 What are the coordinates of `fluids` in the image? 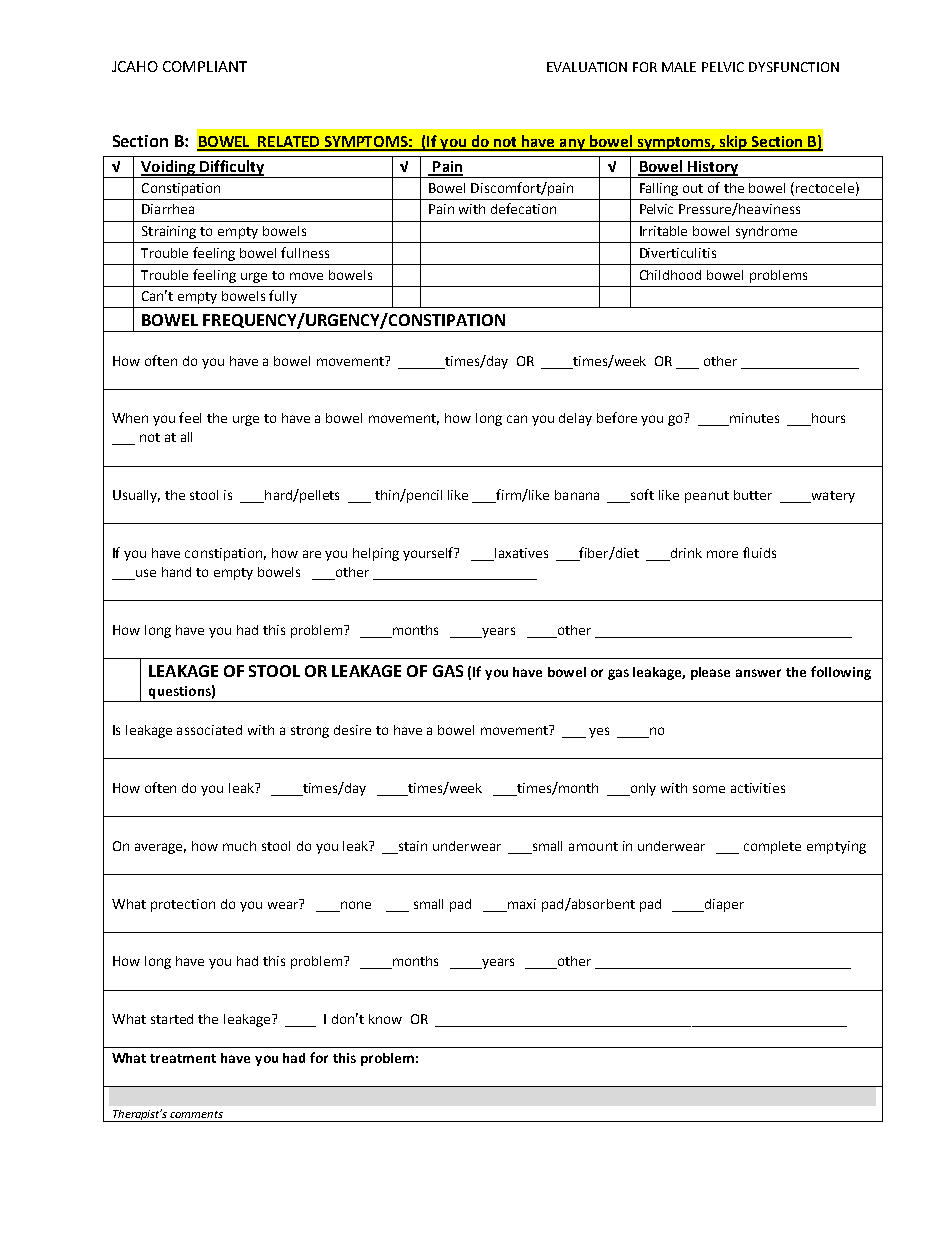 It's located at (759, 552).
